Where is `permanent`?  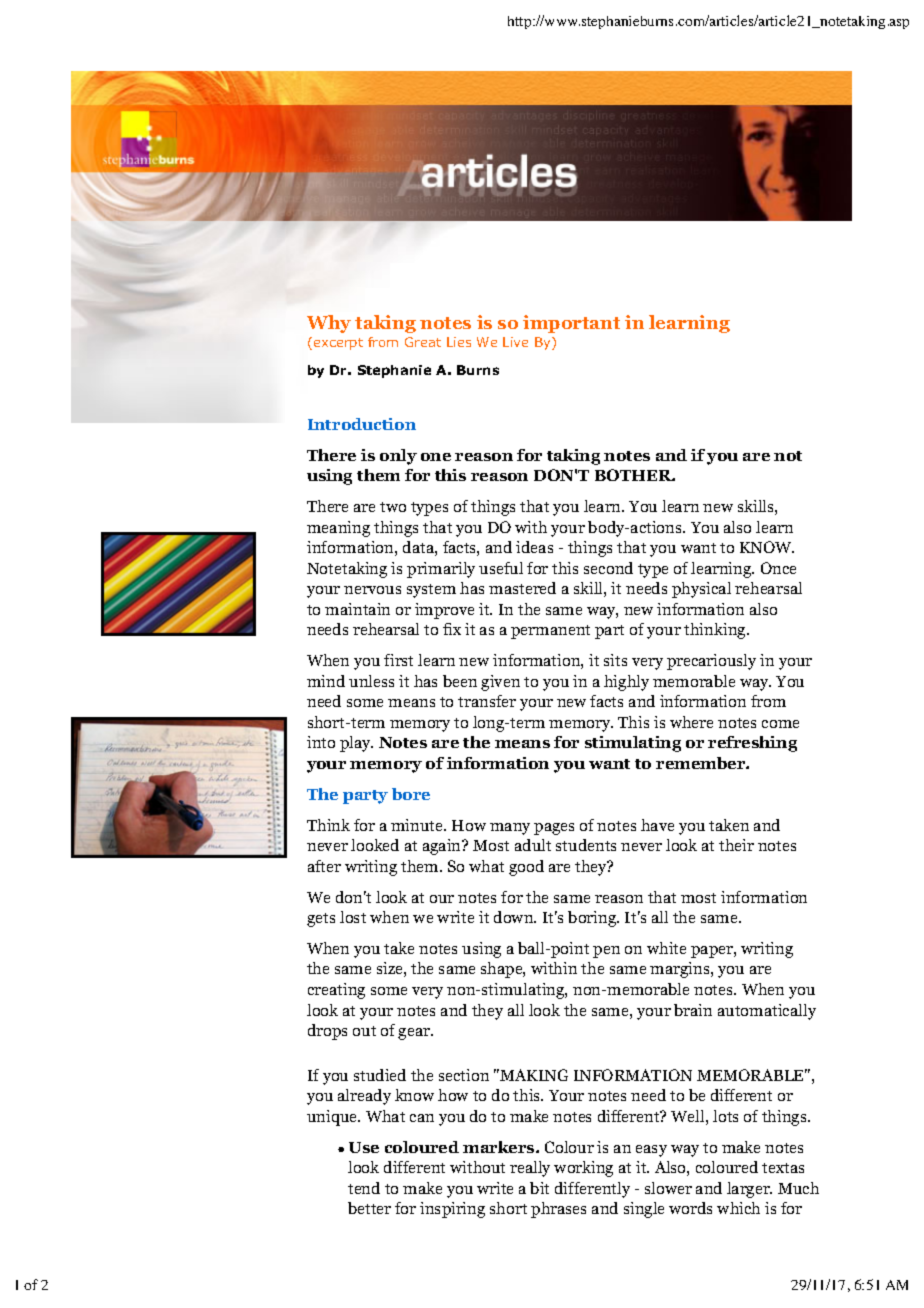 permanent is located at coordinates (550, 632).
